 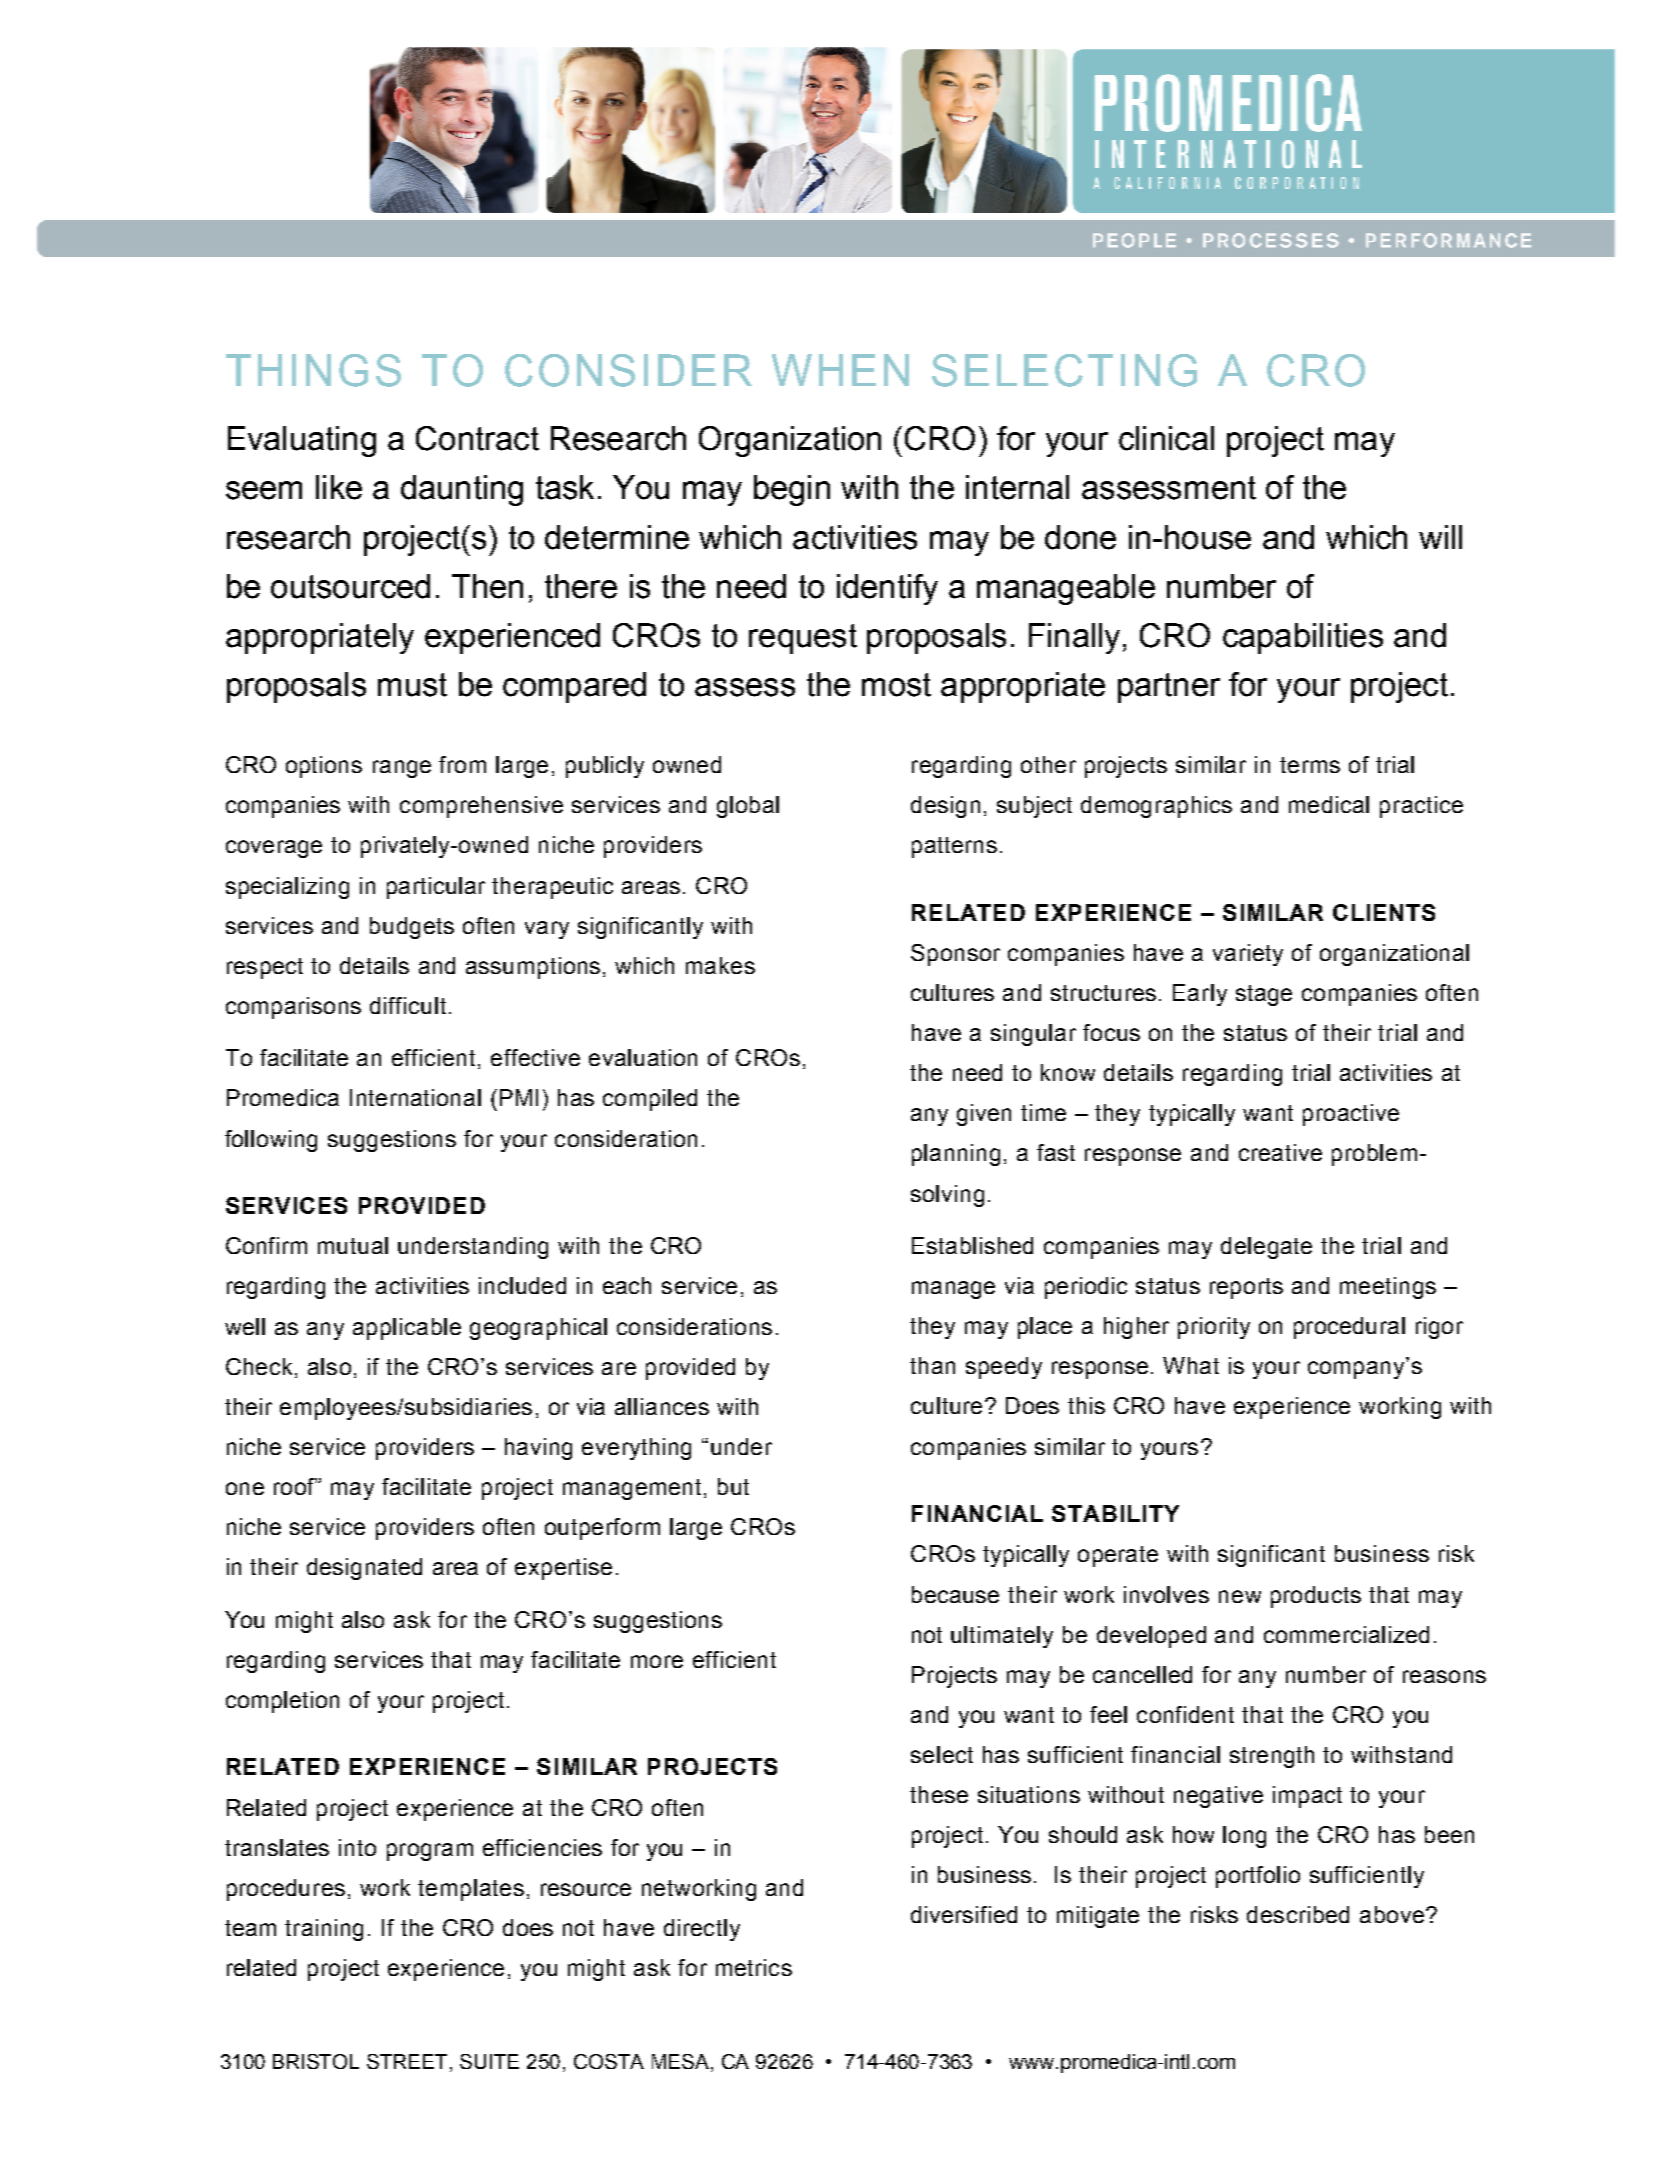 I want to click on WHEN, so click(x=840, y=370).
